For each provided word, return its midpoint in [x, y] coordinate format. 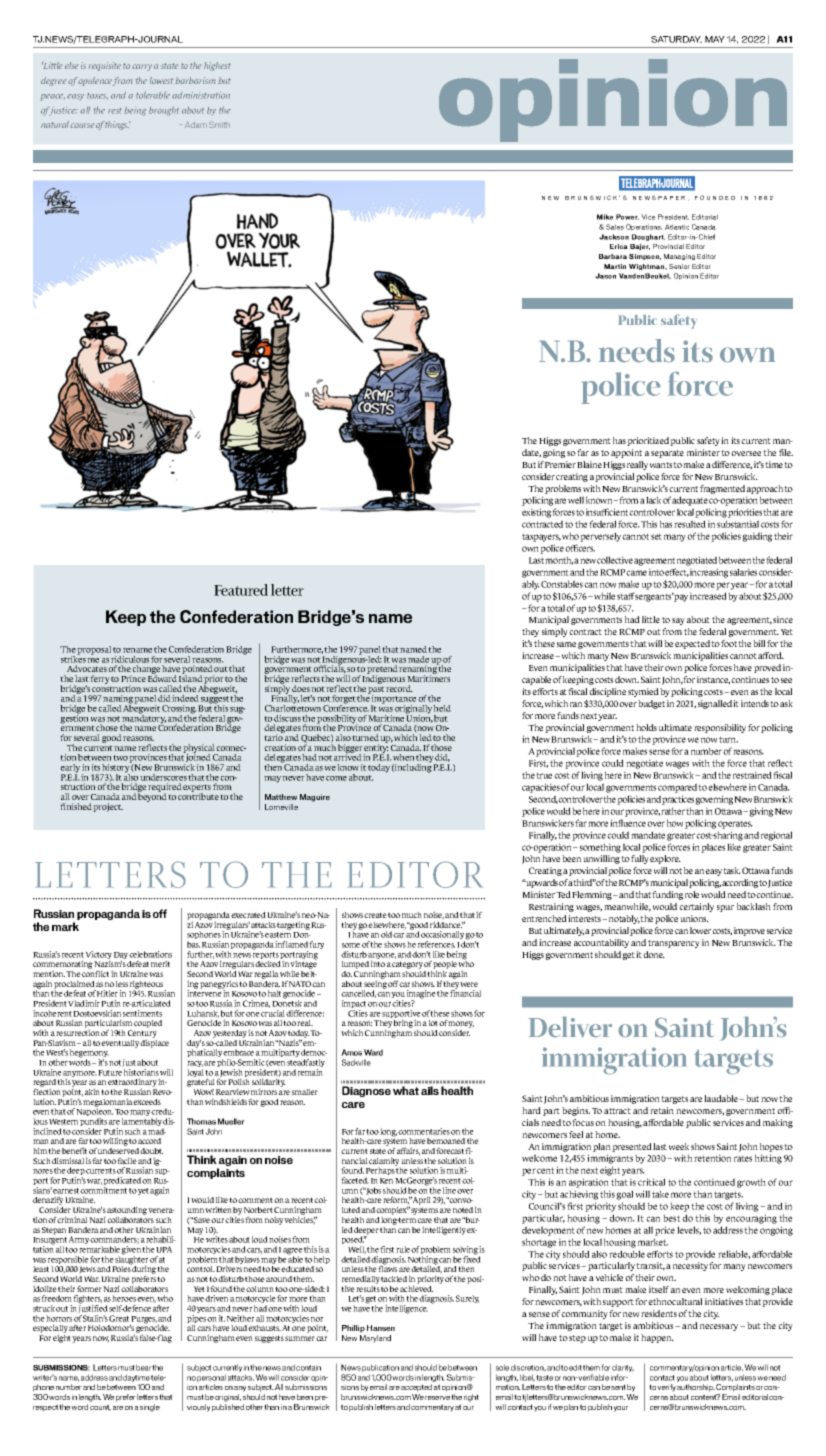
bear [144, 1367]
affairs [408, 1151]
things [117, 125]
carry [142, 67]
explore [665, 859]
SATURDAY [676, 40]
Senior [679, 266]
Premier [560, 464]
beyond [152, 796]
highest [217, 66]
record [399, 688]
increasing [709, 573]
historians [141, 1072]
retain [662, 1110]
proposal [94, 650]
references [436, 944]
